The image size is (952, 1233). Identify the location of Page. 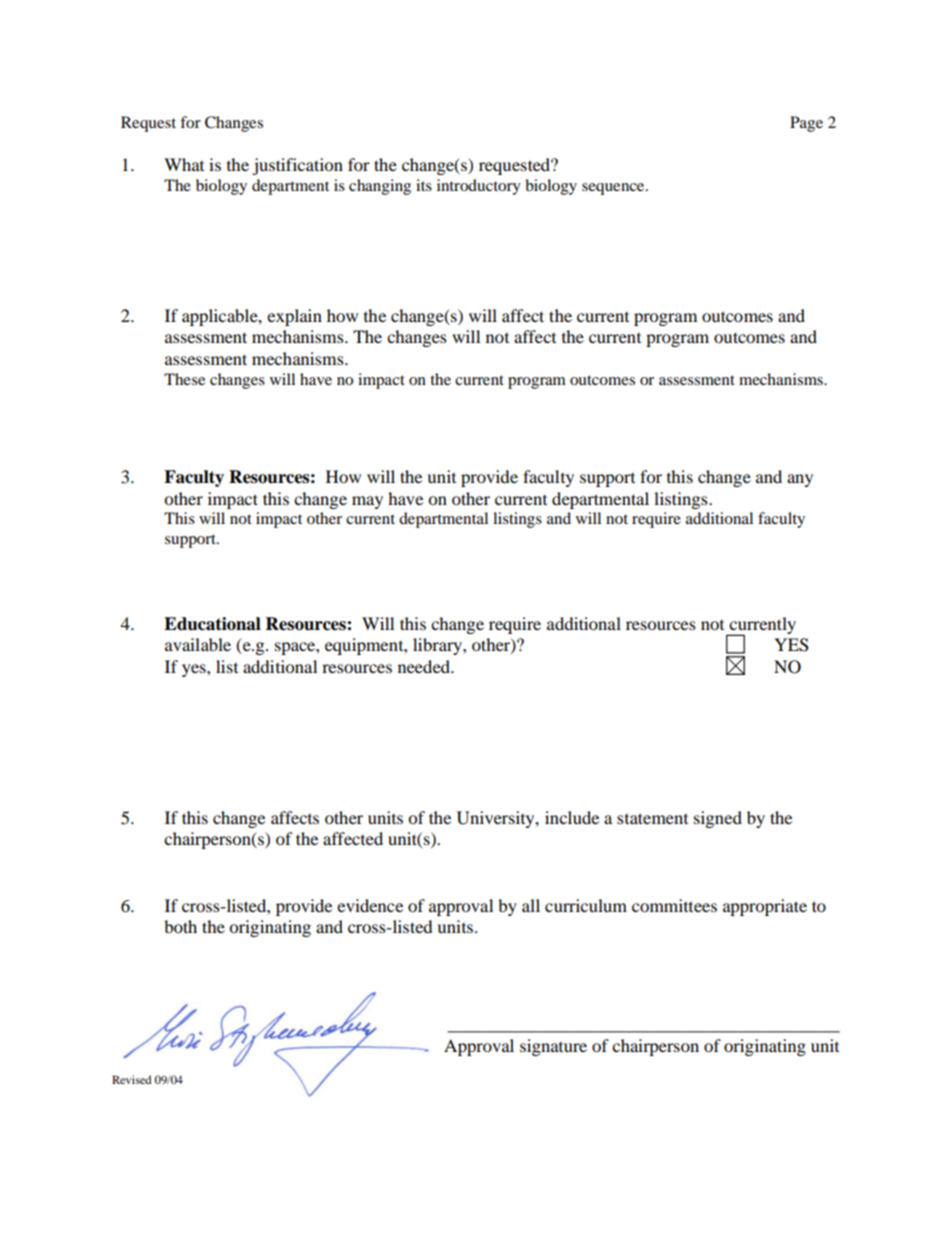
(806, 124).
